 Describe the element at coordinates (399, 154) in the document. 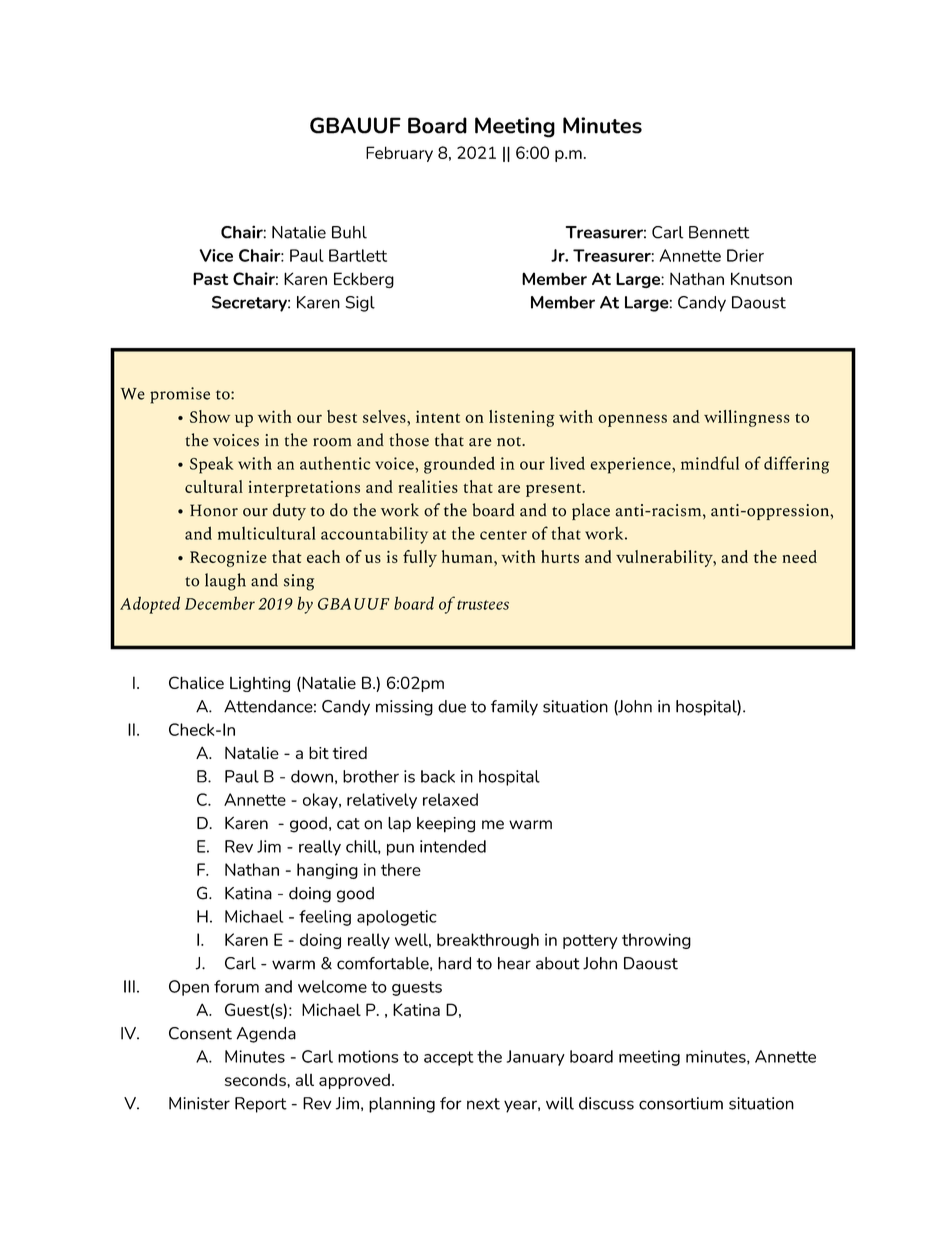

I see `February` at that location.
